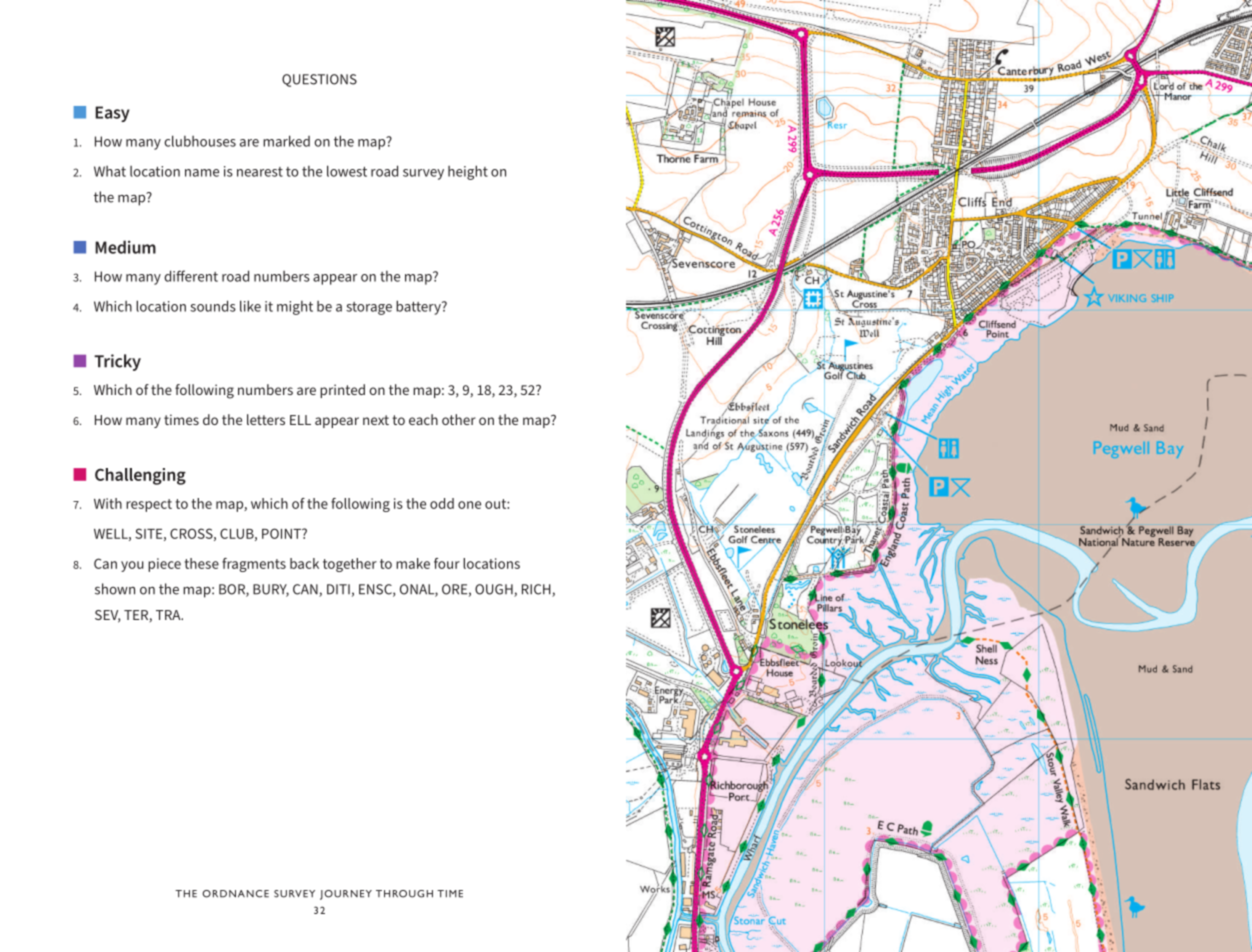 Image resolution: width=1252 pixels, height=952 pixels. What do you see at coordinates (169, 615) in the image?
I see `TRA` at bounding box center [169, 615].
